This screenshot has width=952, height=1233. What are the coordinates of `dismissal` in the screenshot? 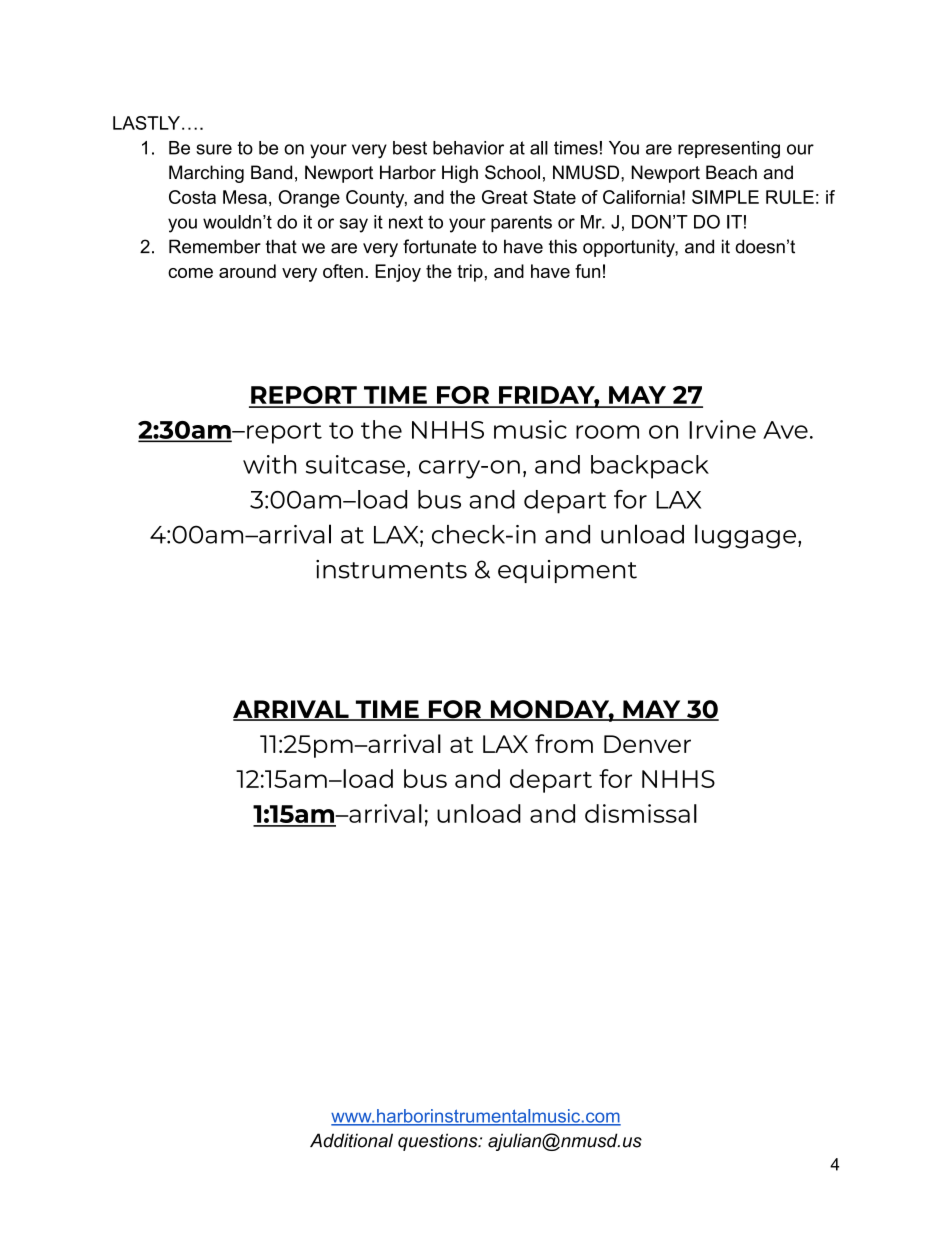 It's located at (641, 813).
